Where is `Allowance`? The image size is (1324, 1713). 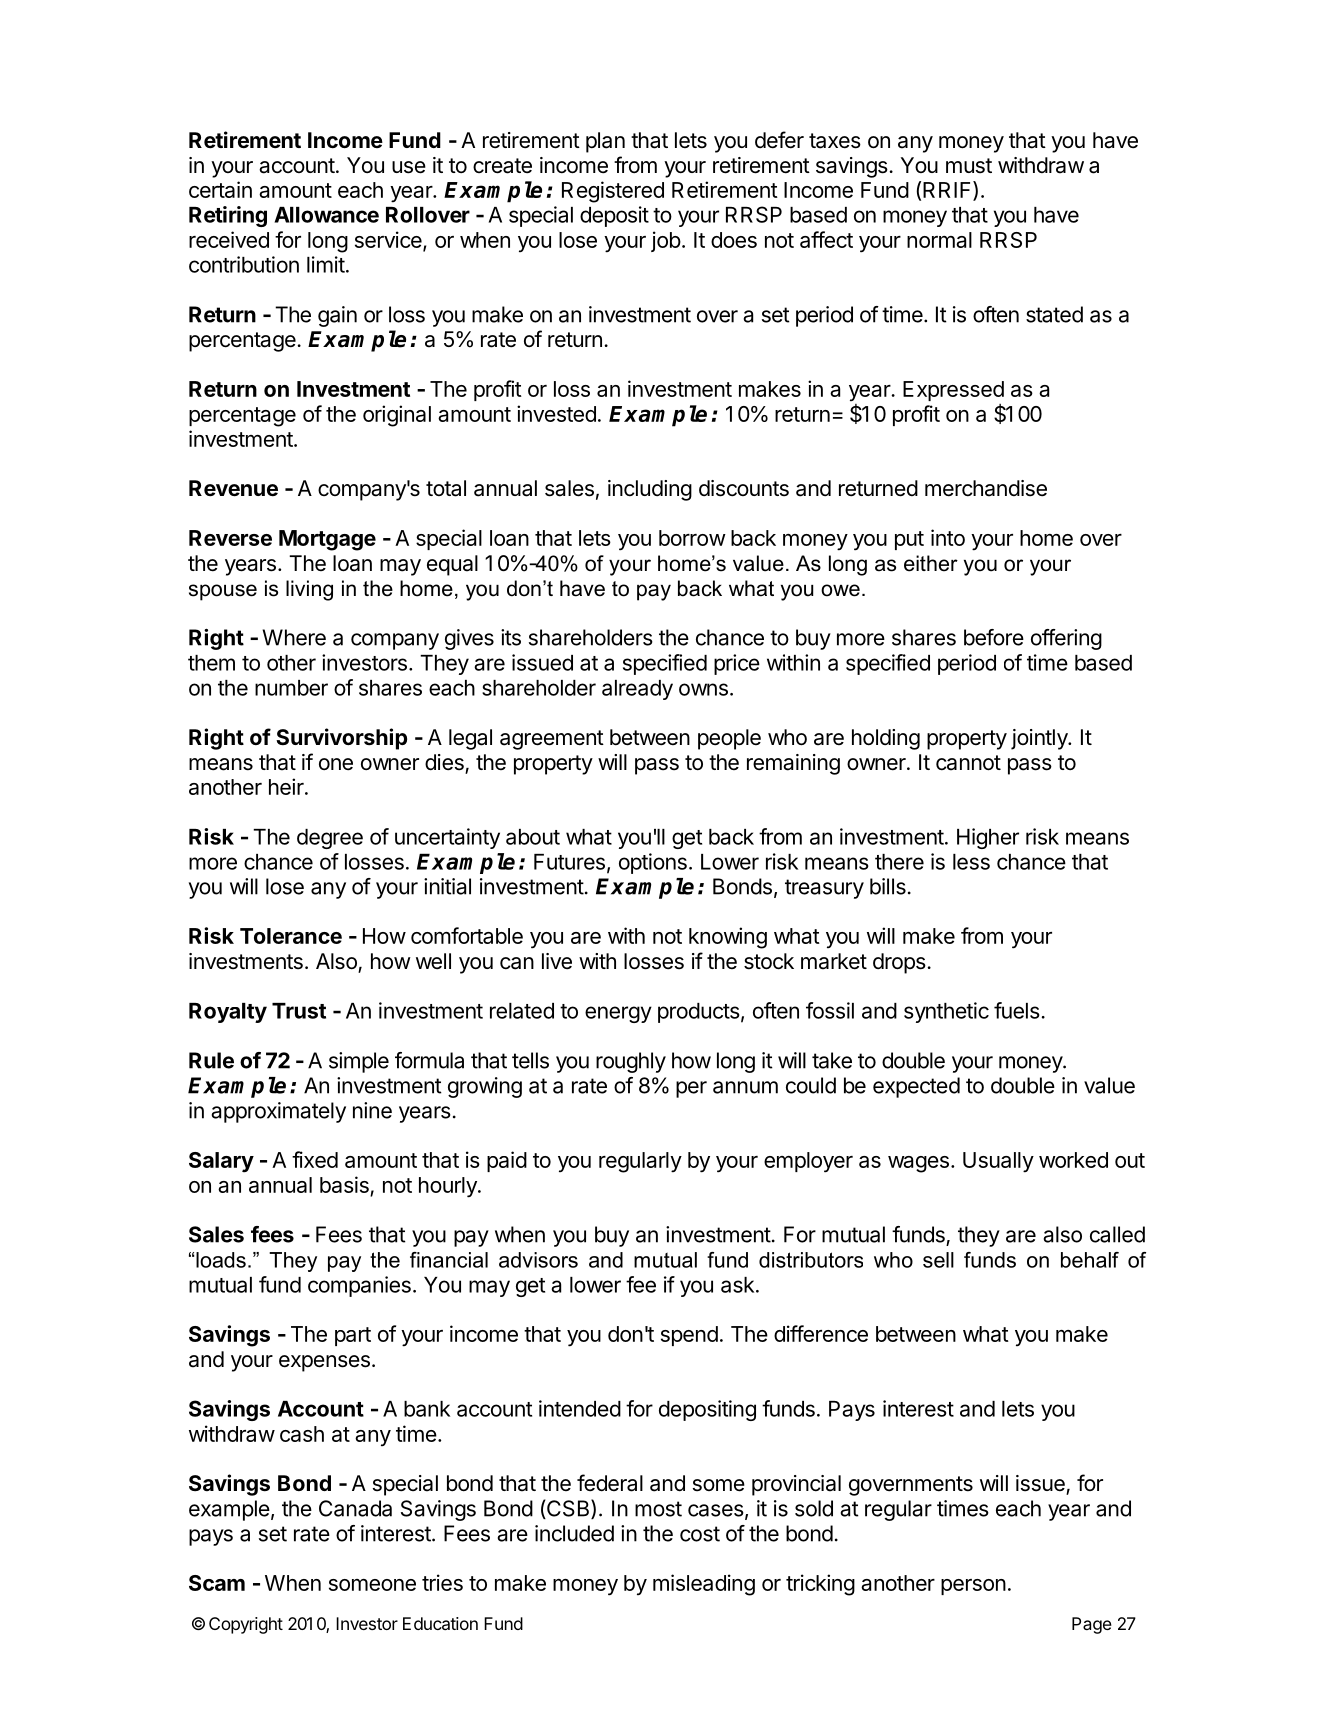
Allowance is located at coordinates (326, 215).
